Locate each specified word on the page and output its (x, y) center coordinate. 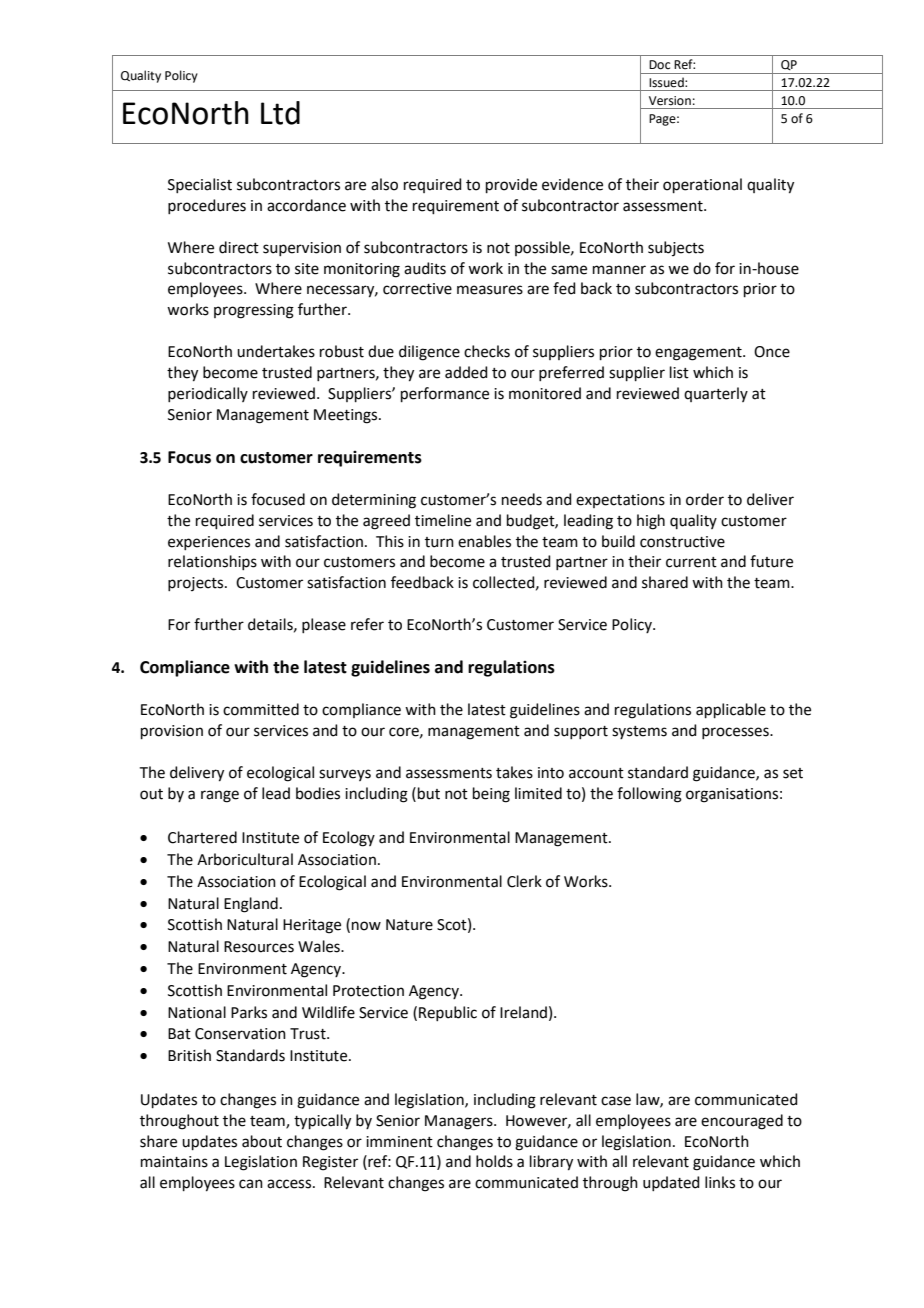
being (491, 795)
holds (494, 1161)
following (649, 795)
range (220, 796)
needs (522, 499)
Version (670, 101)
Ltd (280, 113)
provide (511, 185)
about (262, 1141)
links (720, 1182)
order (705, 499)
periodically (208, 394)
